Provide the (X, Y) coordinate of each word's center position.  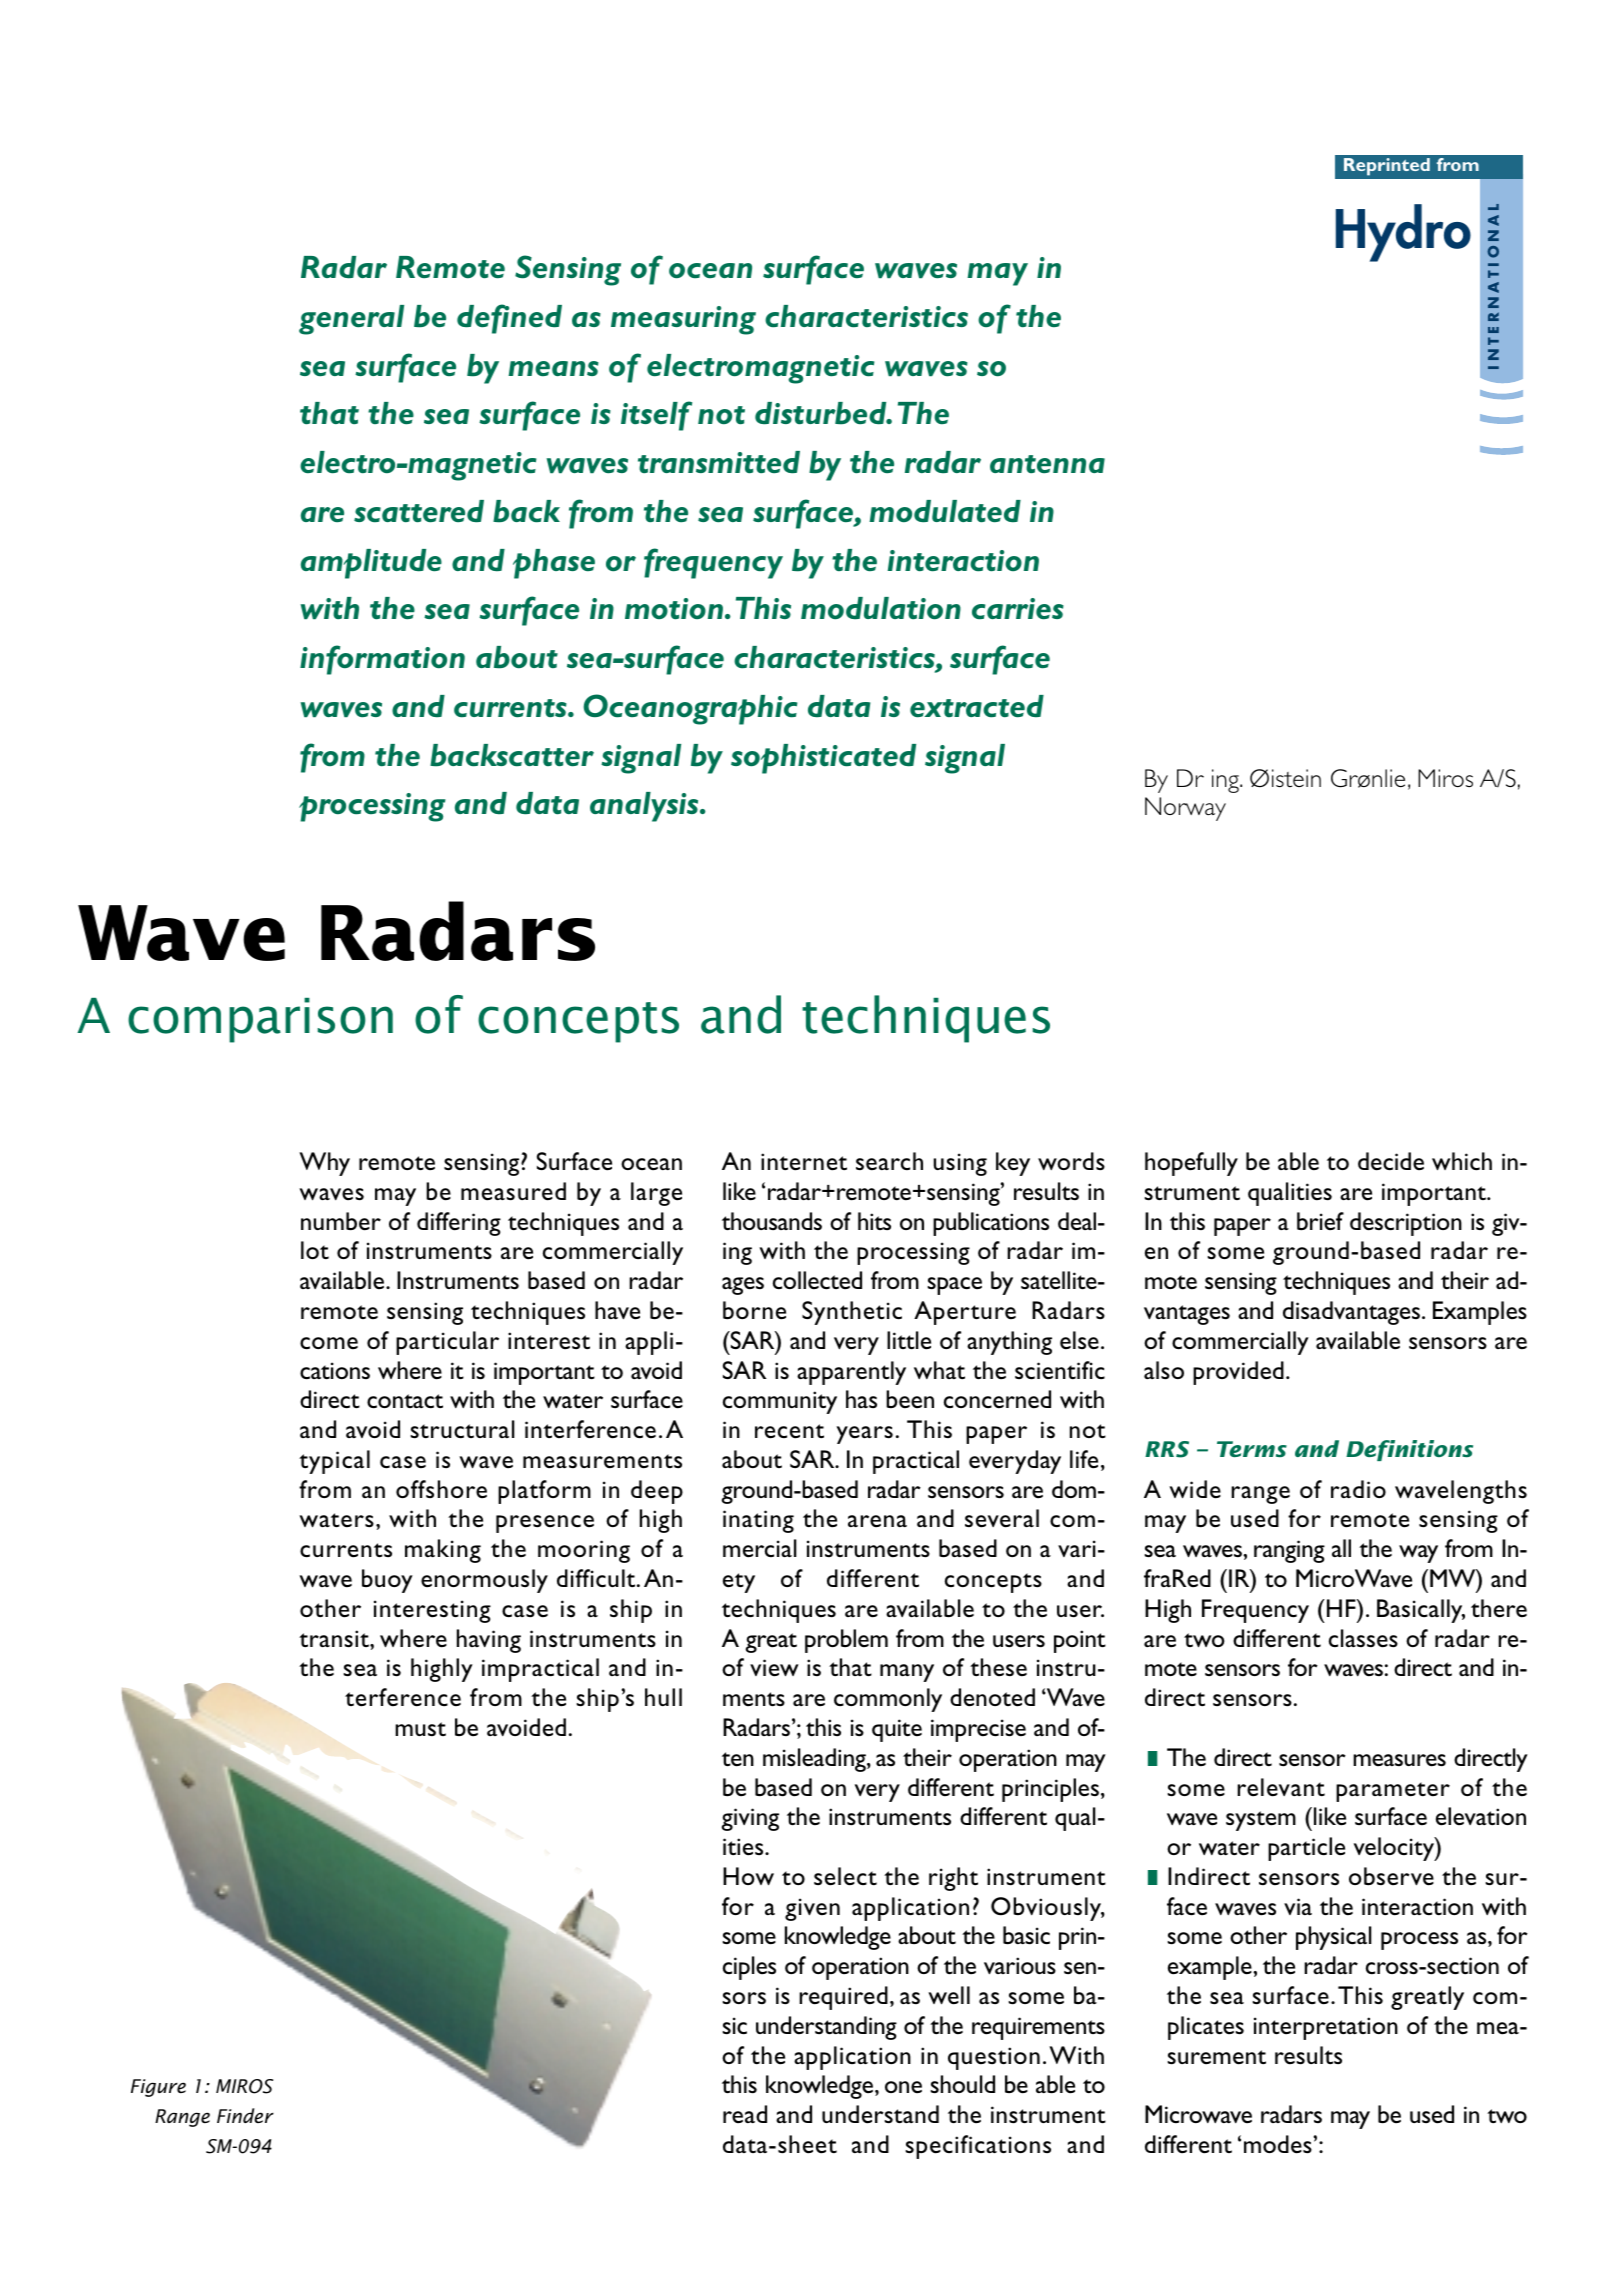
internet (804, 1162)
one (903, 2087)
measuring (683, 320)
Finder (245, 2115)
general (351, 320)
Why (324, 1164)
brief (1320, 1221)
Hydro (1403, 233)
